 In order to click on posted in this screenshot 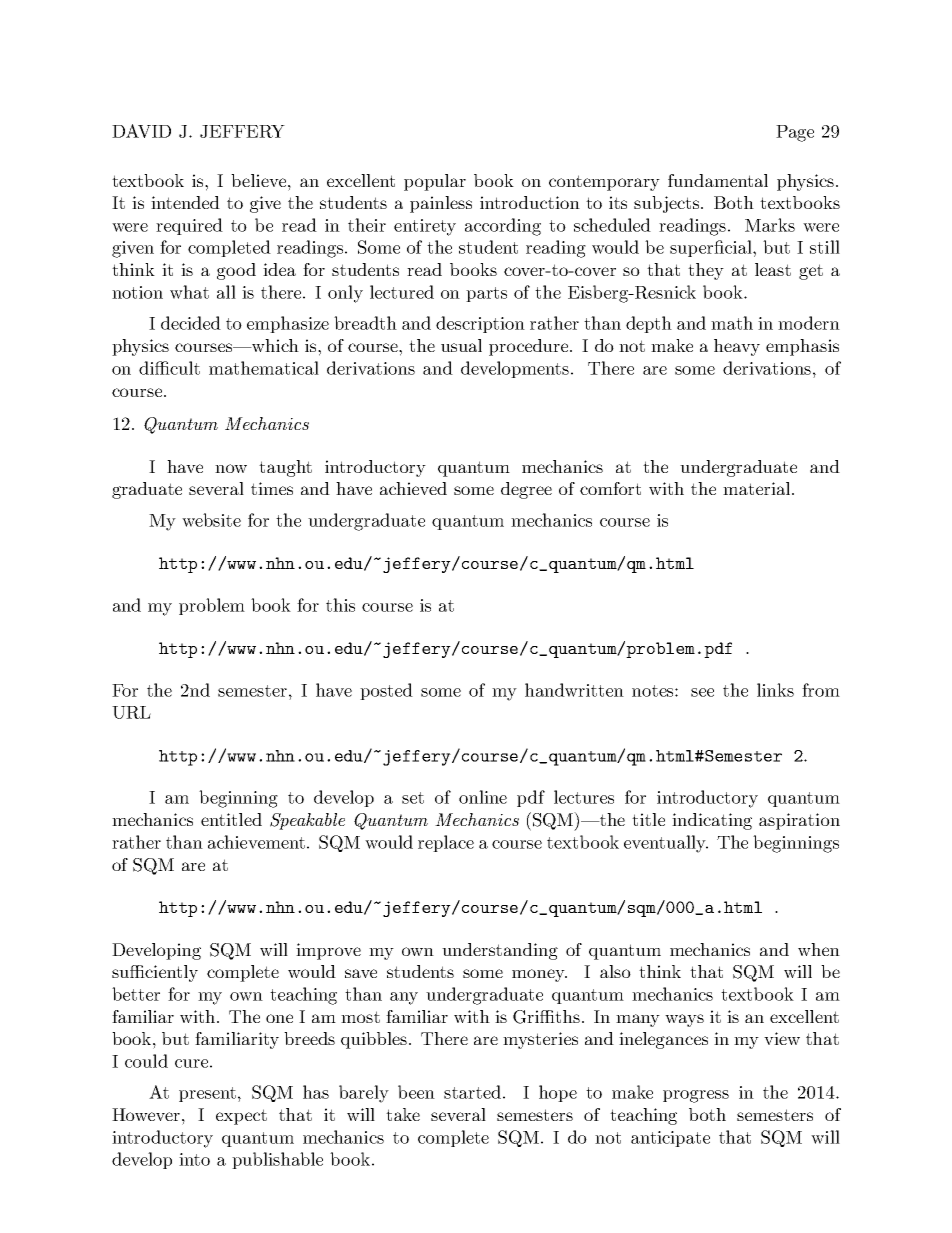, I will do `click(386, 691)`.
